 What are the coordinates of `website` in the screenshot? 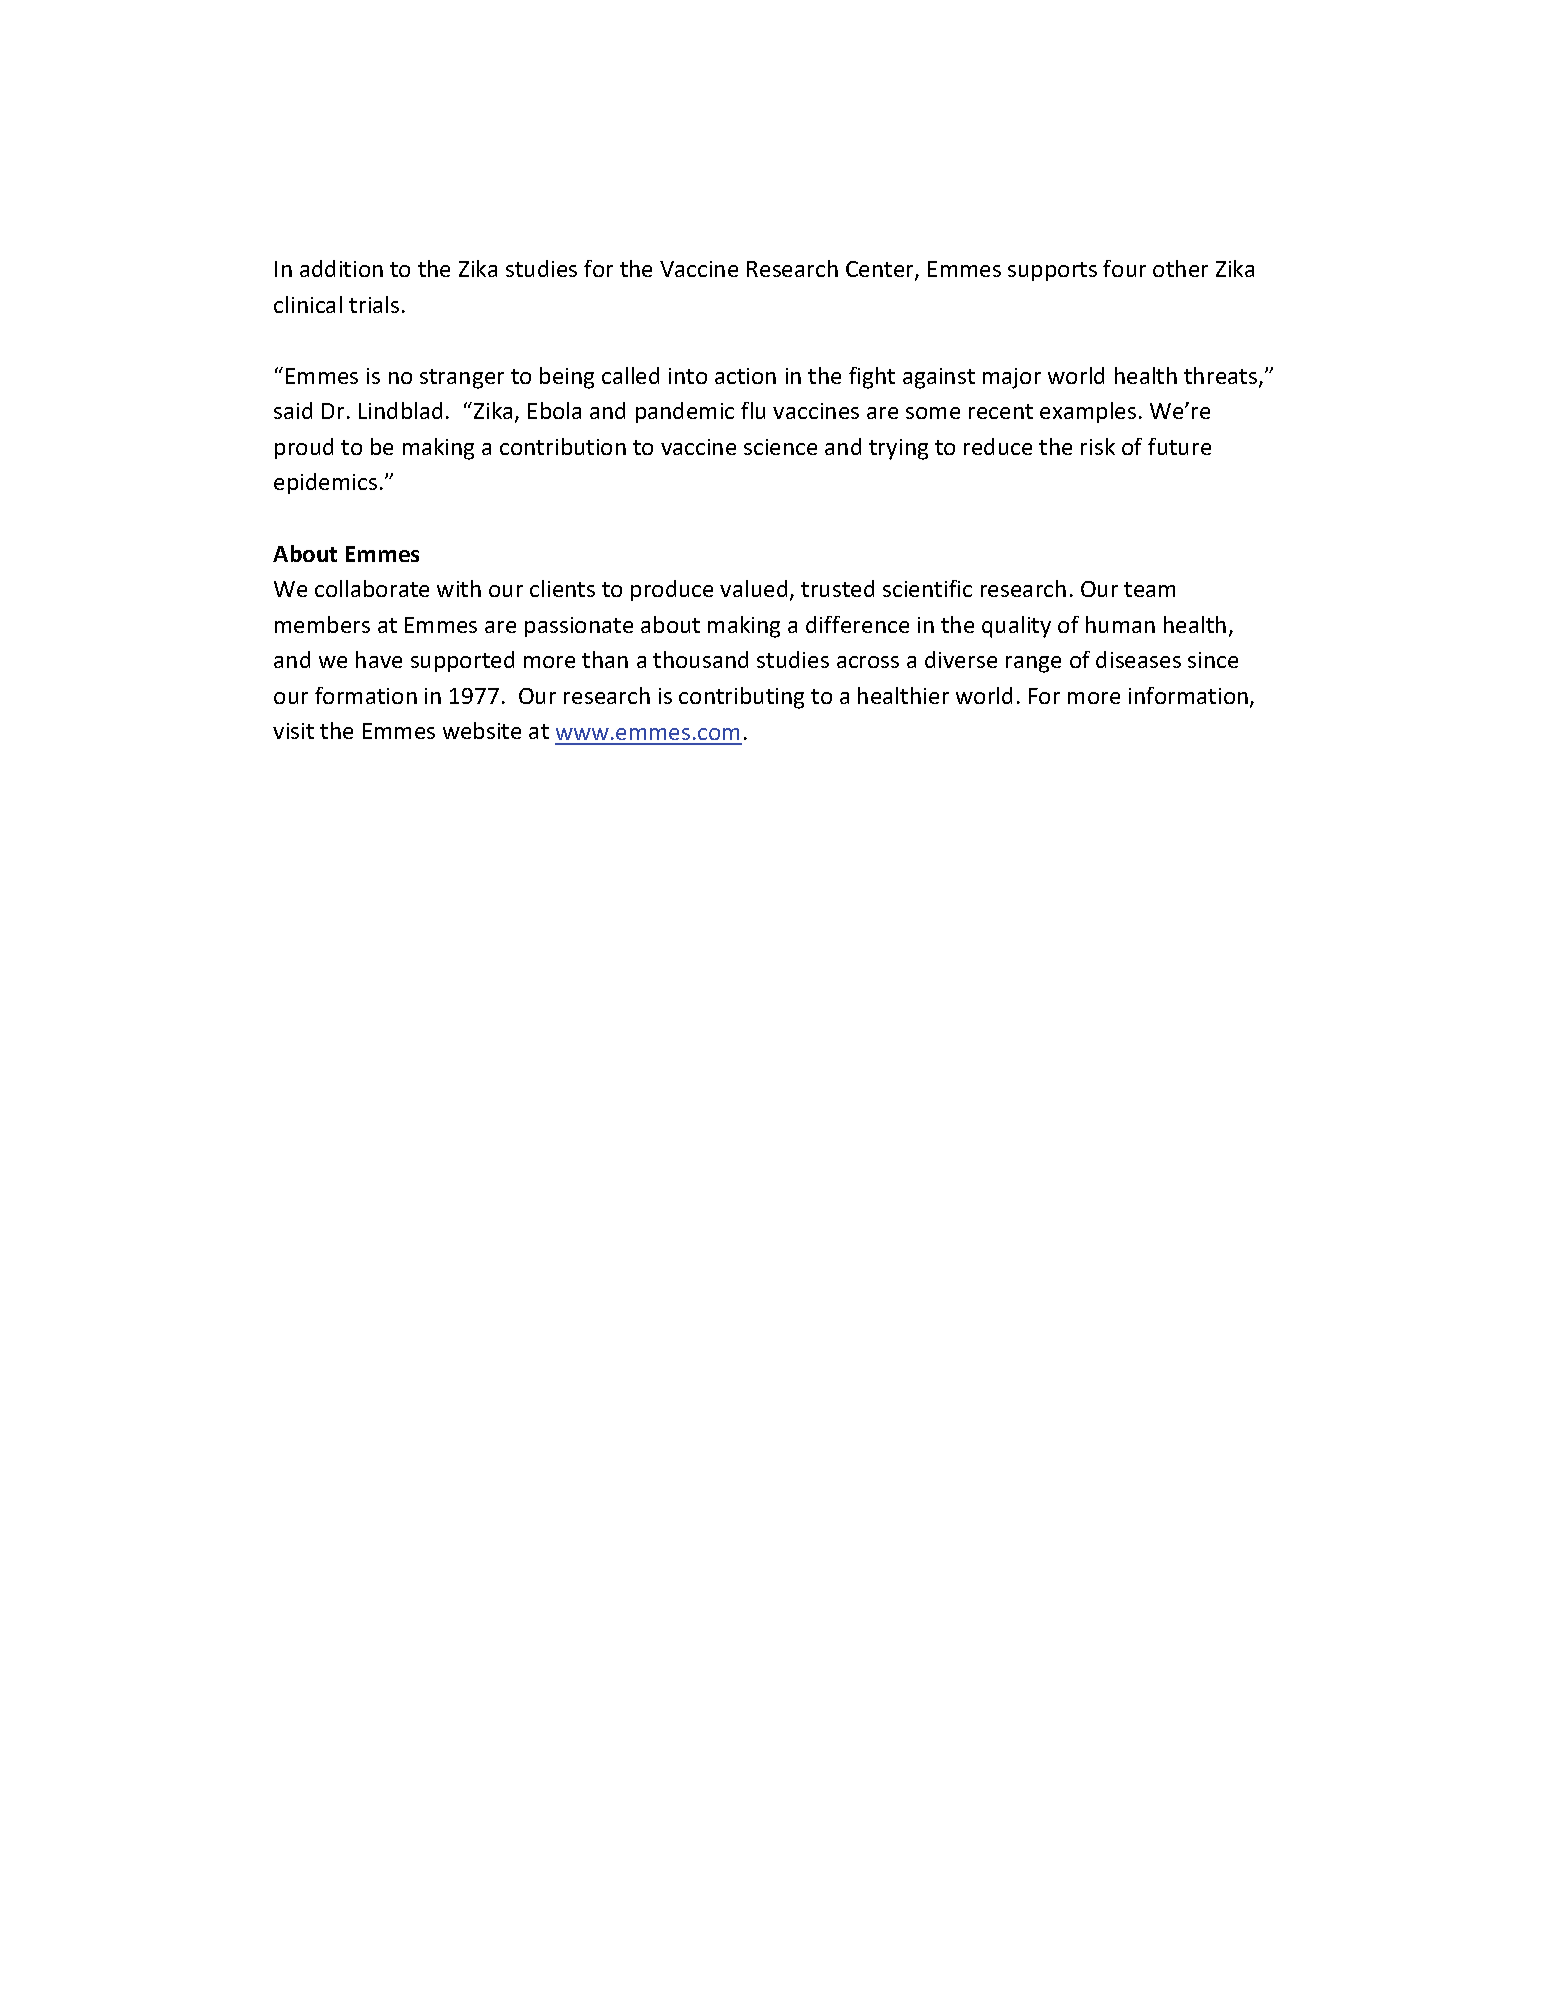 It's located at (482, 730).
